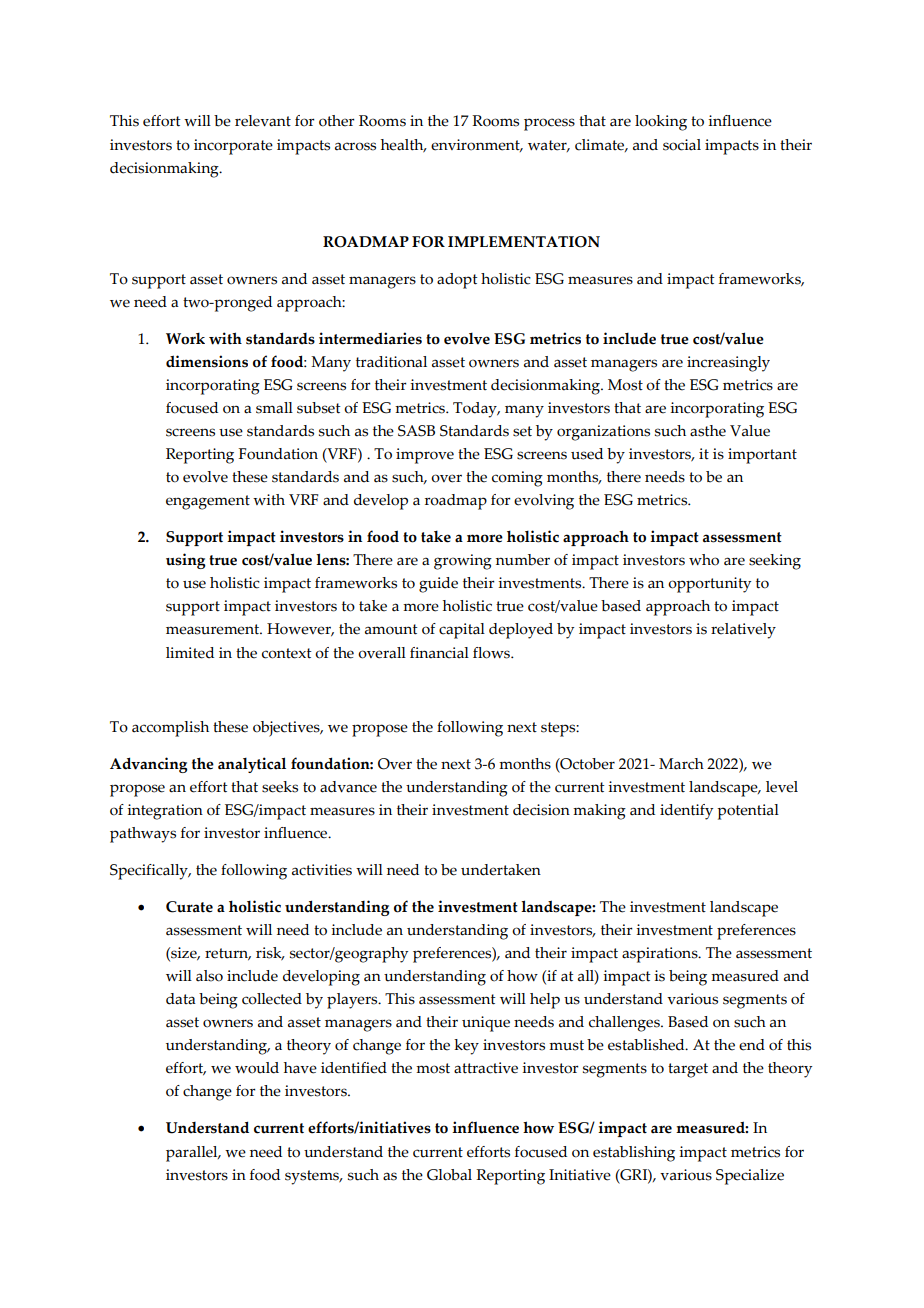 The image size is (924, 1308). What do you see at coordinates (449, 1175) in the image?
I see `Global` at bounding box center [449, 1175].
